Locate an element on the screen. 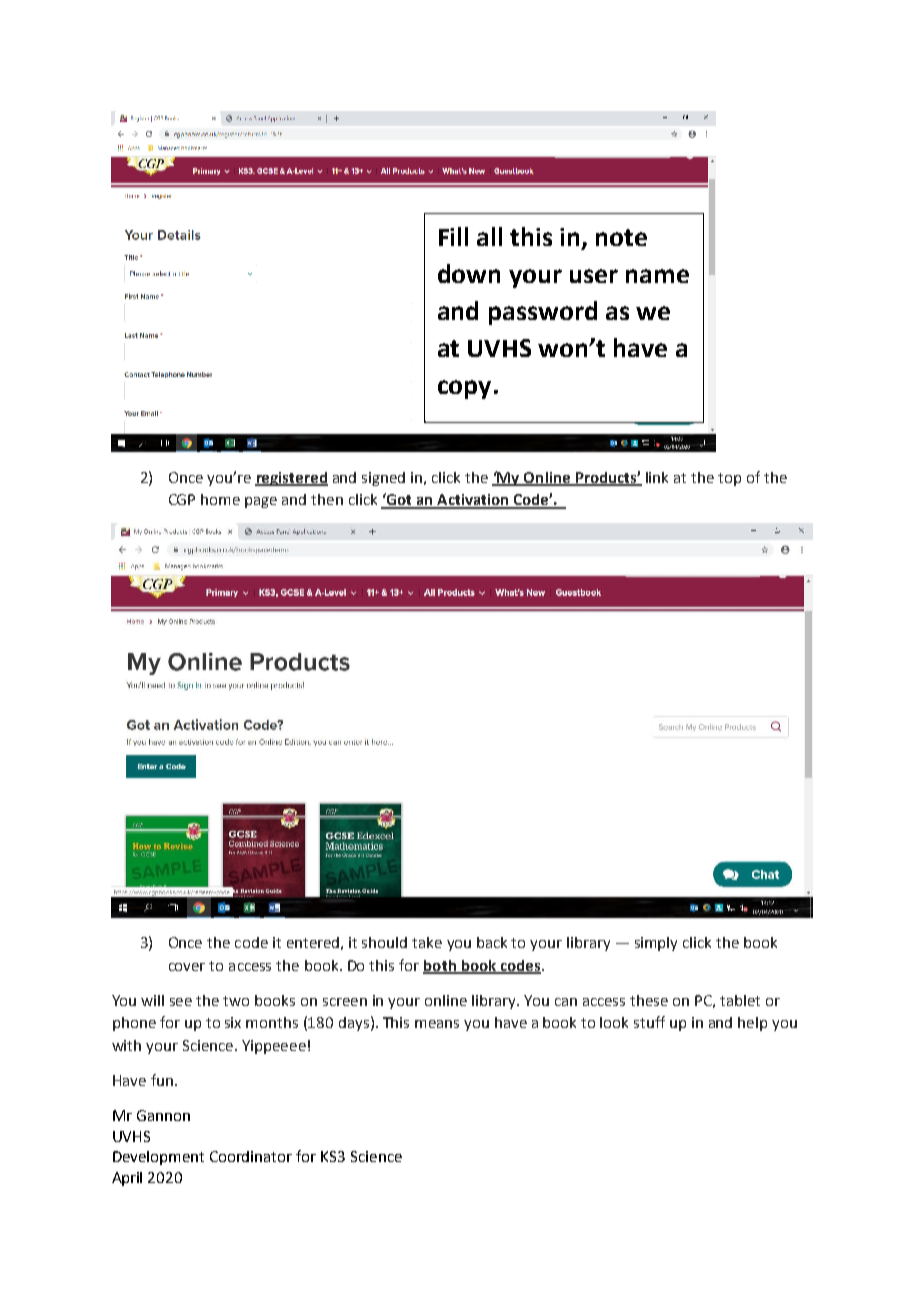 The image size is (924, 1308). means is located at coordinates (437, 1024).
